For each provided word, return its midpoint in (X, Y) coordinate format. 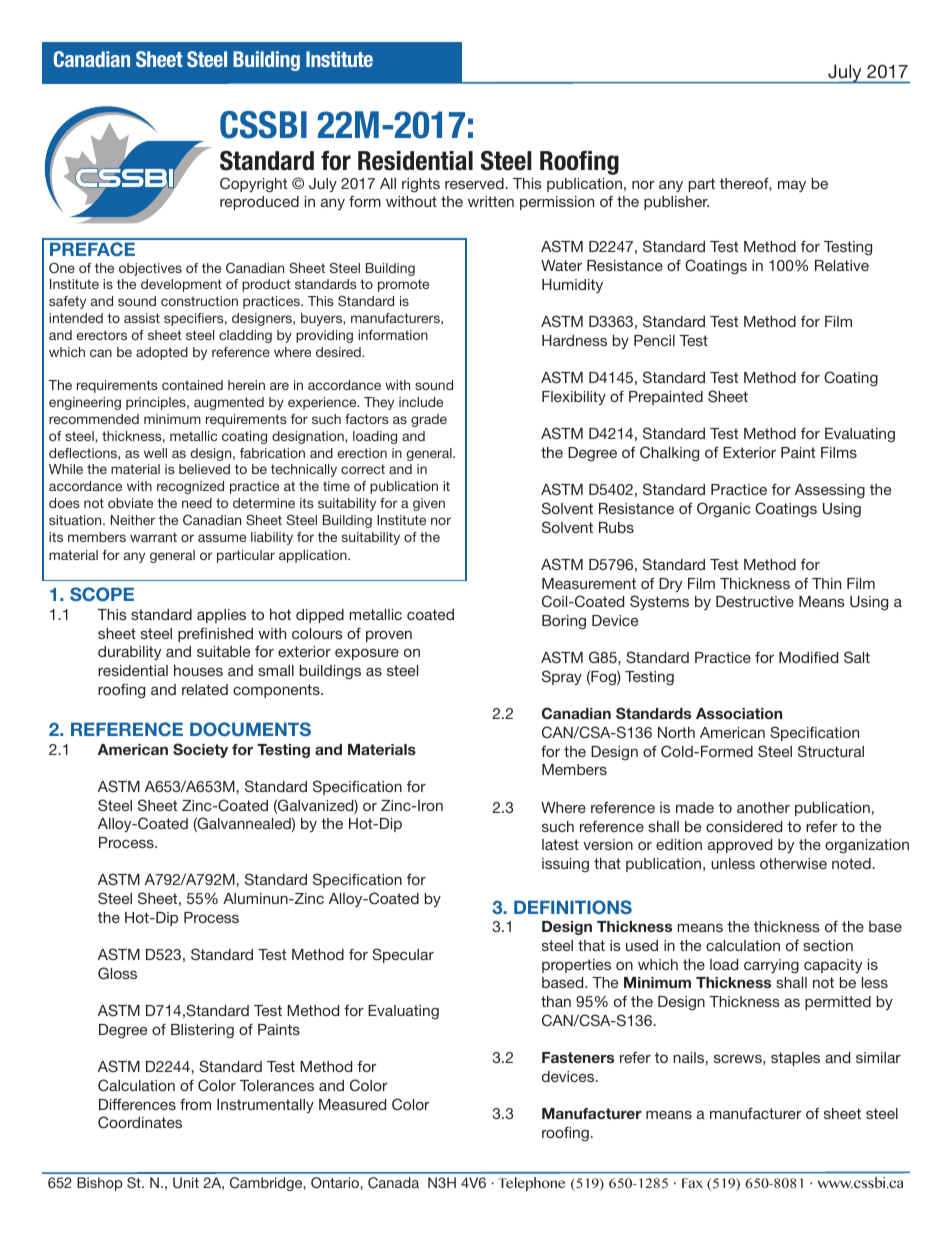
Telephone (531, 1184)
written (491, 201)
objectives (150, 269)
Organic (724, 510)
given (429, 504)
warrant (153, 537)
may (792, 186)
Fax (692, 1183)
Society (200, 750)
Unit (186, 1182)
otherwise (793, 863)
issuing (565, 865)
